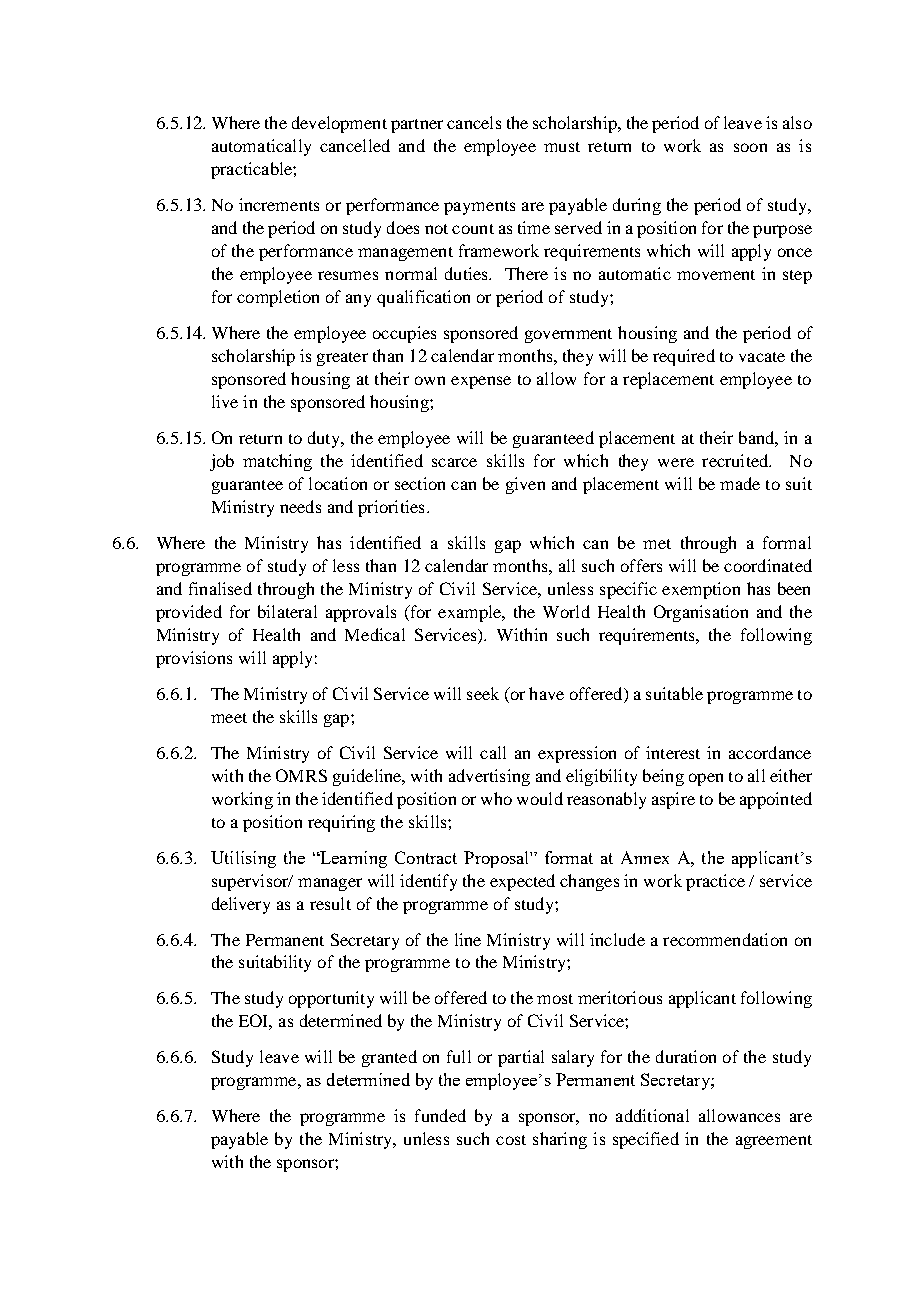  I want to click on Utilising, so click(243, 859).
